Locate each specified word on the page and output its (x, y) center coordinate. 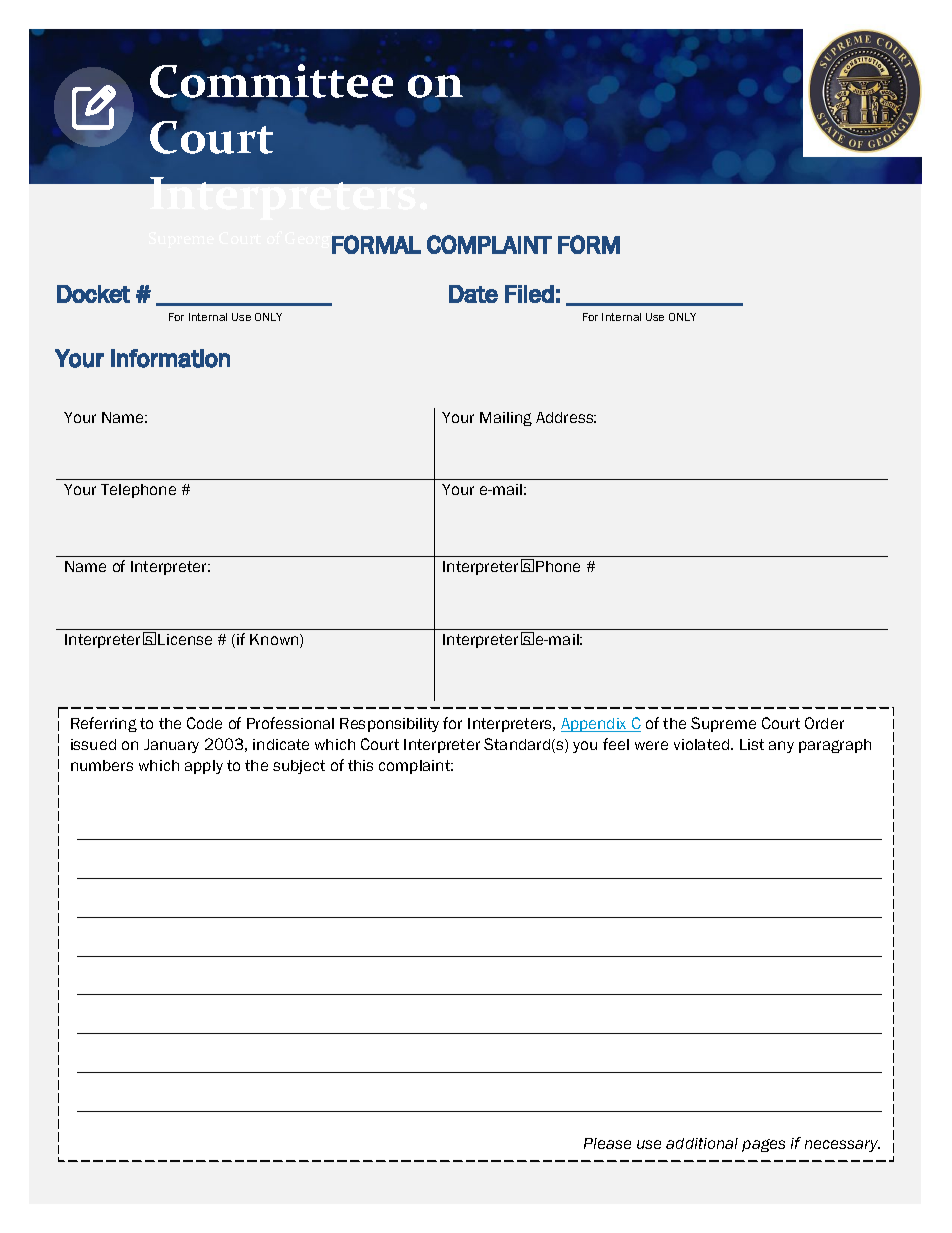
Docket (93, 294)
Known (275, 641)
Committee (271, 81)
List (752, 744)
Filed (529, 294)
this (360, 765)
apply (204, 767)
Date (473, 294)
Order (824, 723)
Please (607, 1143)
